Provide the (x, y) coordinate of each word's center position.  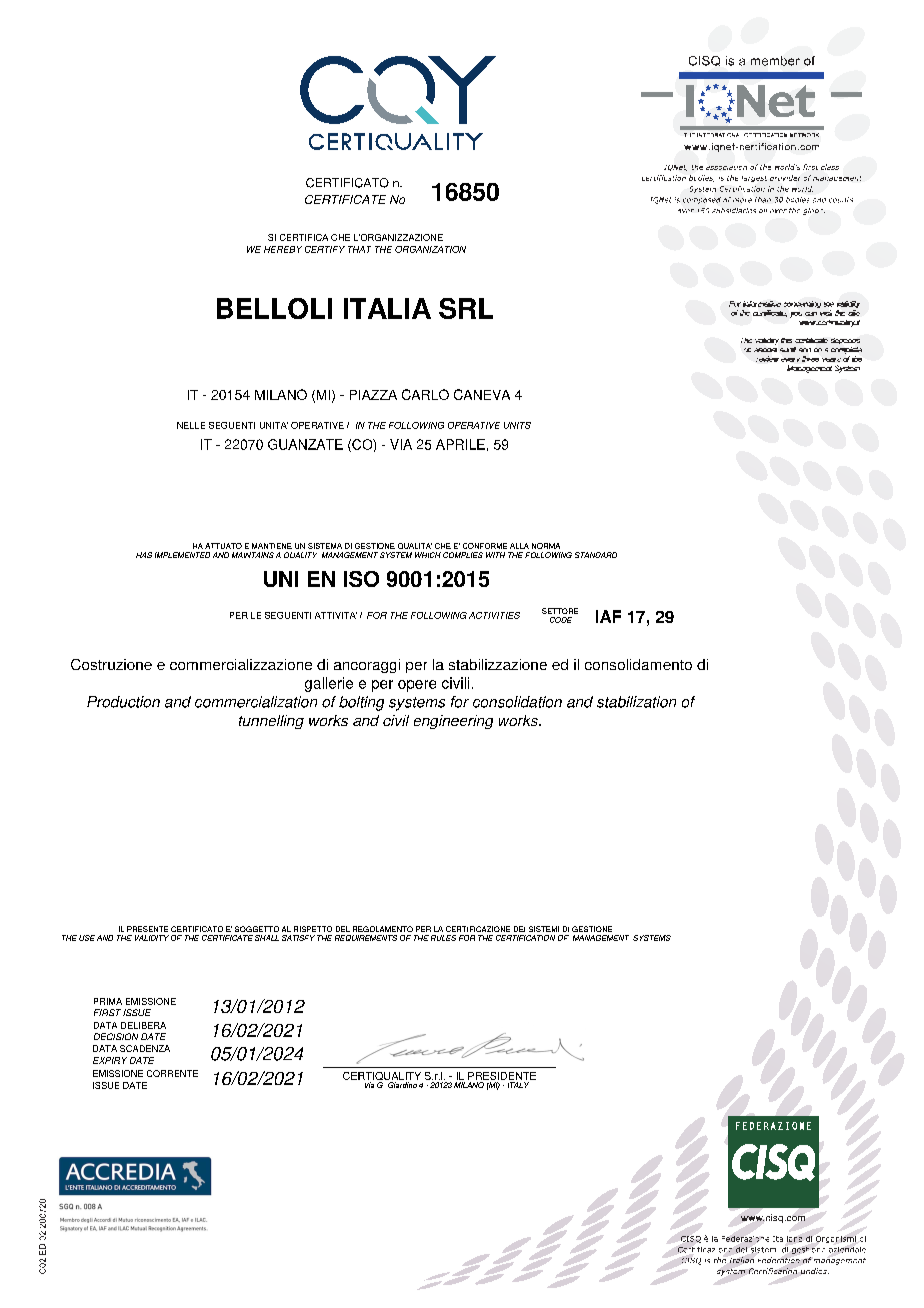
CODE (561, 620)
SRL (466, 308)
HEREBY (283, 249)
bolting (361, 703)
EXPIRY (110, 1060)
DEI (519, 929)
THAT (359, 249)
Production (123, 702)
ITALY (518, 1085)
